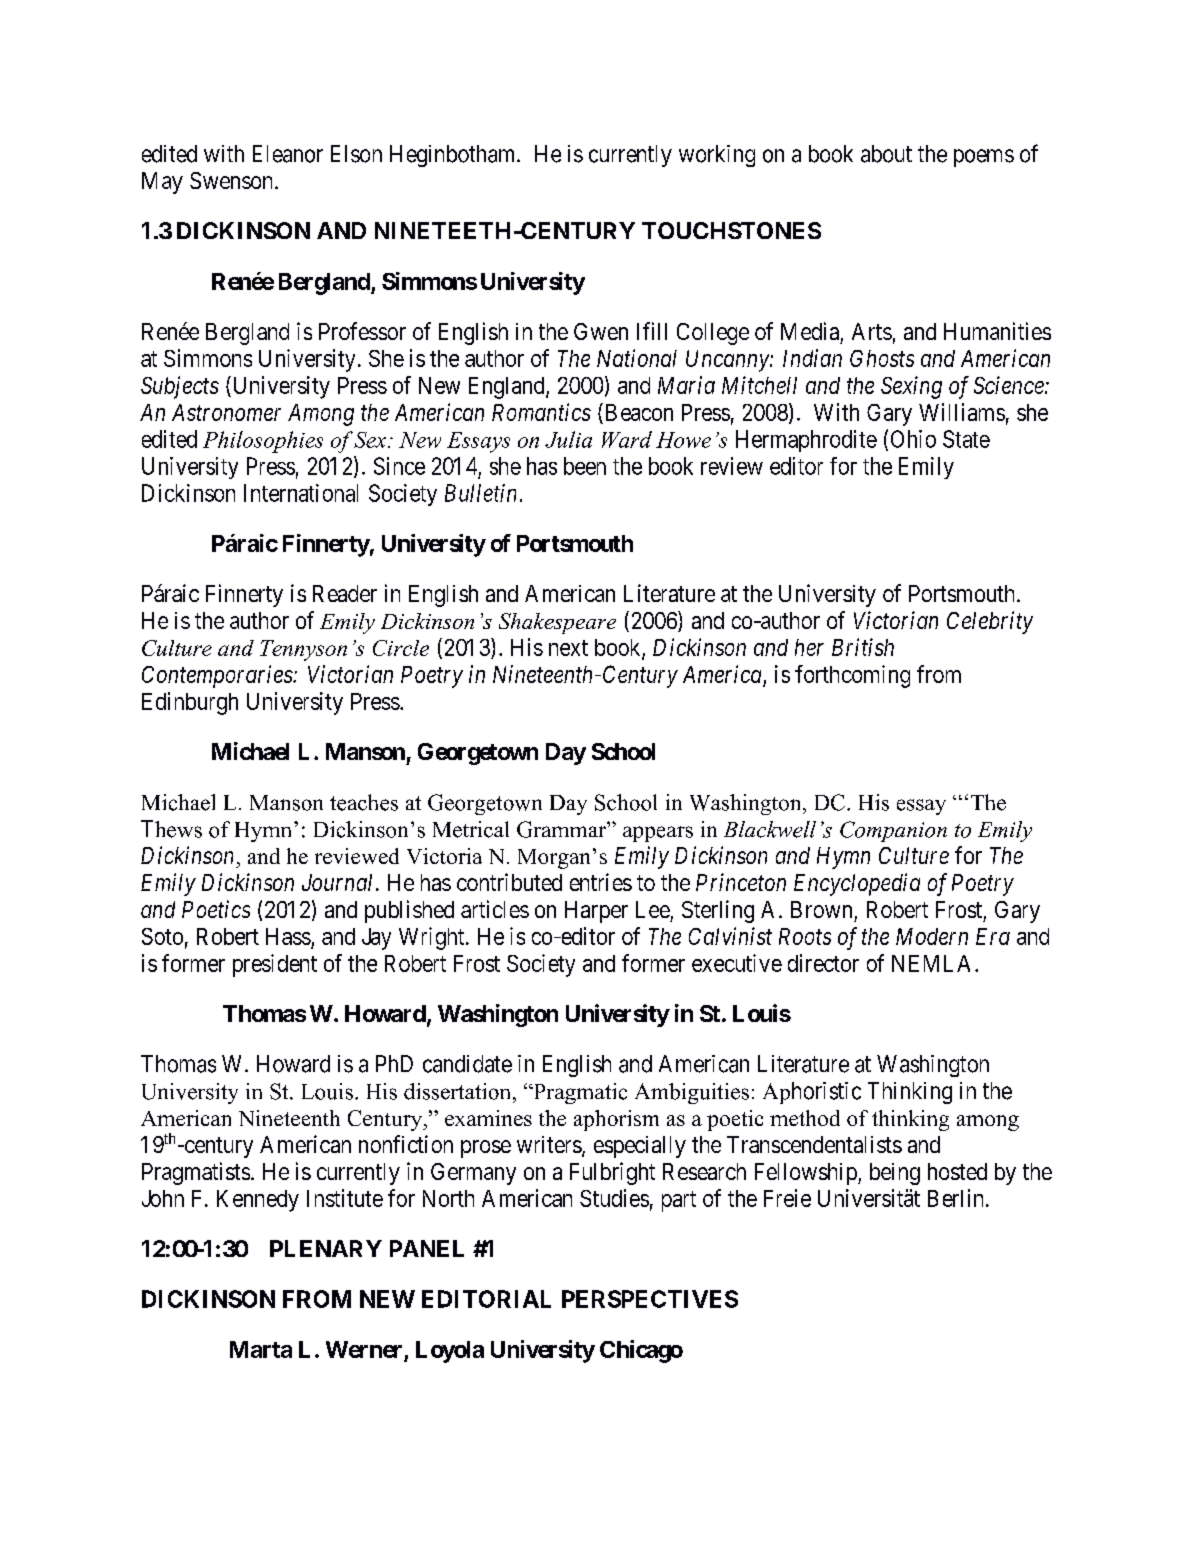 Image resolution: width=1193 pixels, height=1544 pixels. I want to click on Companion, so click(893, 831).
